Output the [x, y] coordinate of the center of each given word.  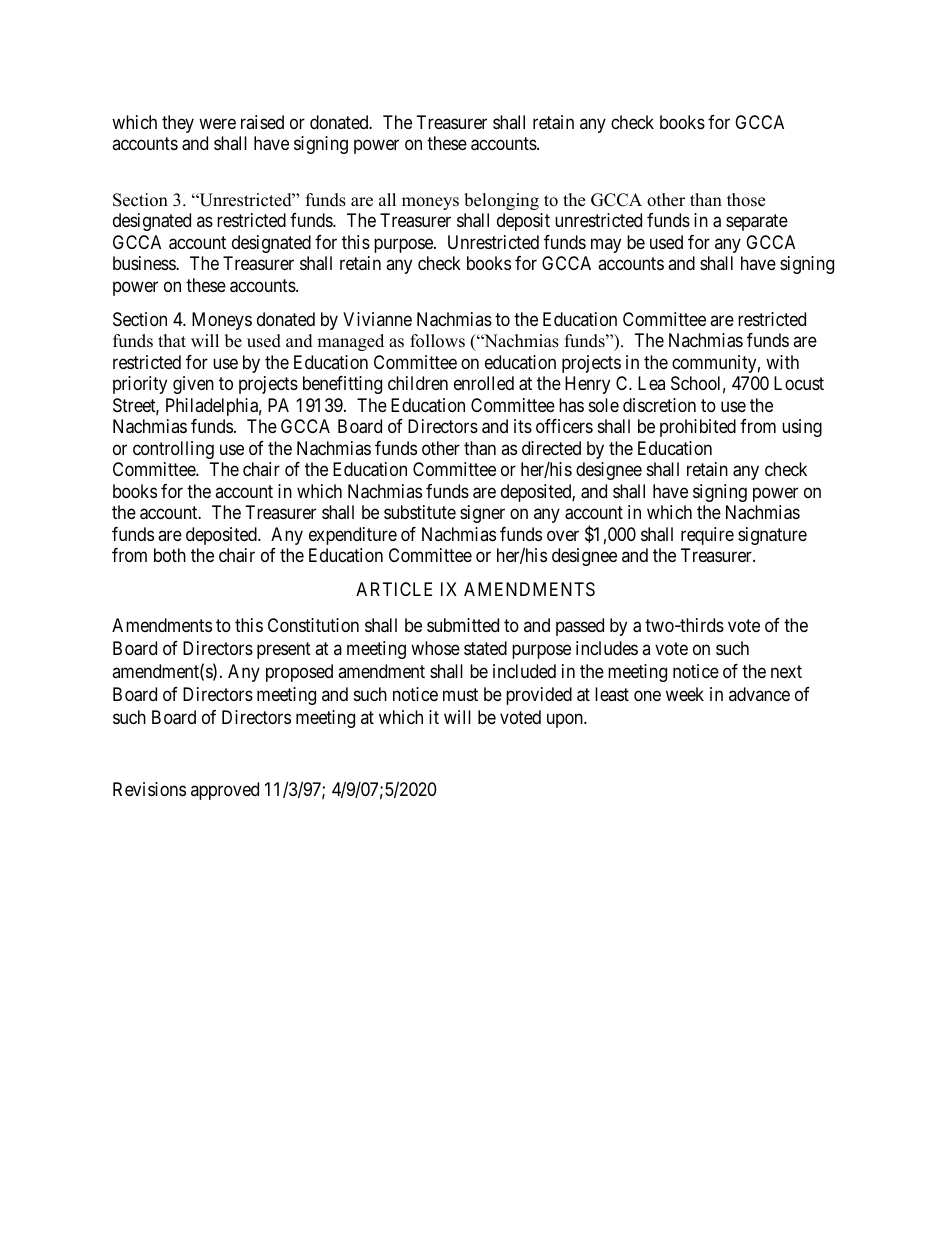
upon [566, 721]
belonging [501, 201]
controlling [173, 450]
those [746, 200]
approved [225, 791]
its [523, 426]
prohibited [698, 428]
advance [759, 694]
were [217, 123]
